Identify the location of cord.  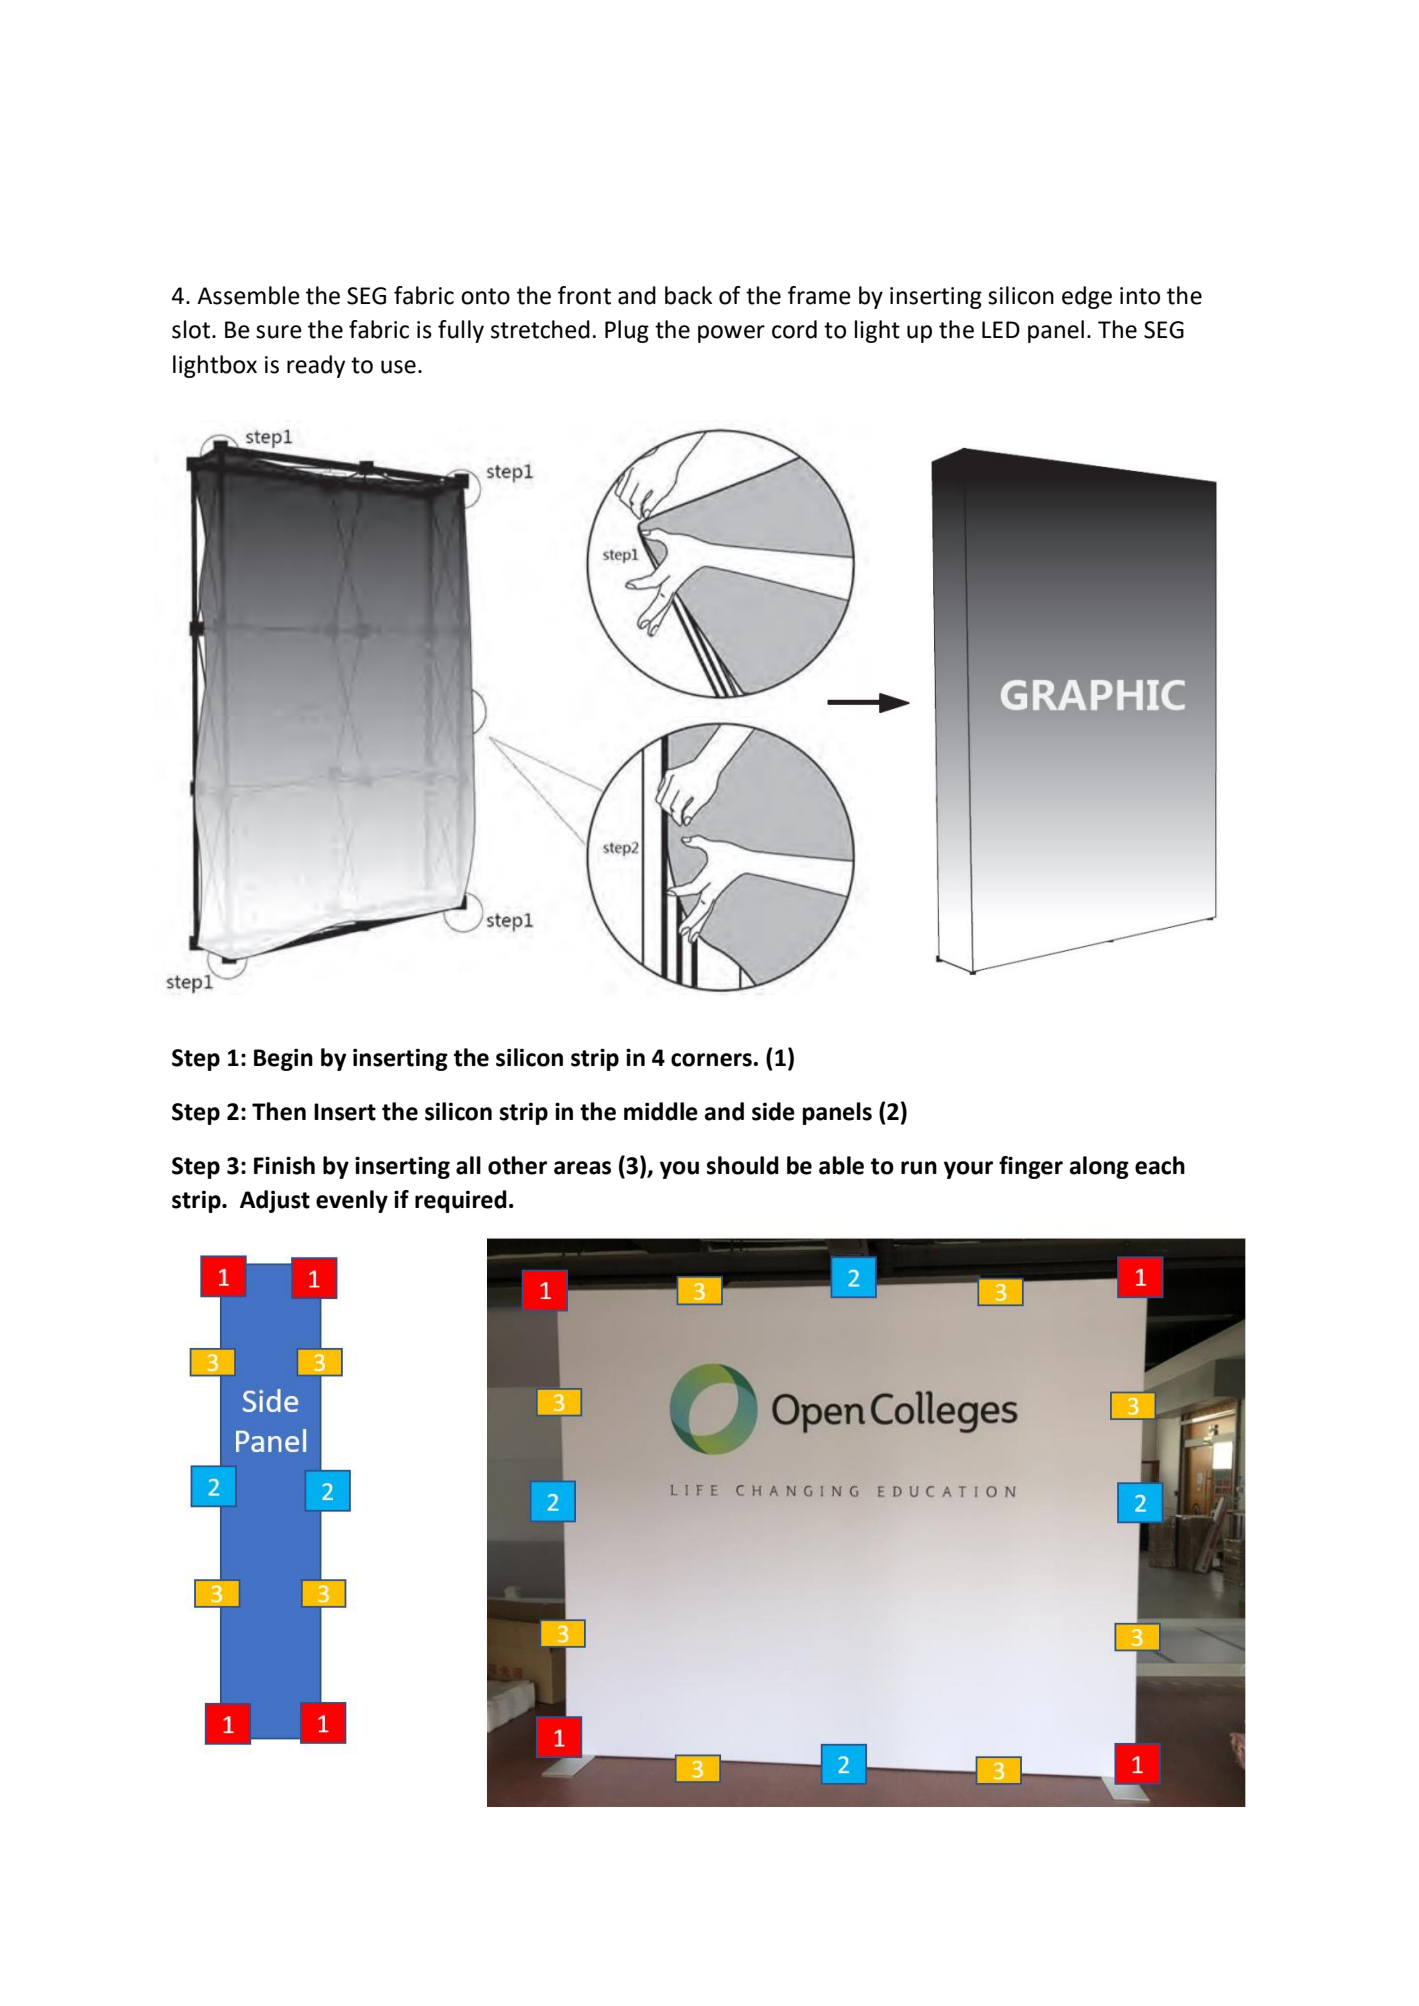
(794, 329).
